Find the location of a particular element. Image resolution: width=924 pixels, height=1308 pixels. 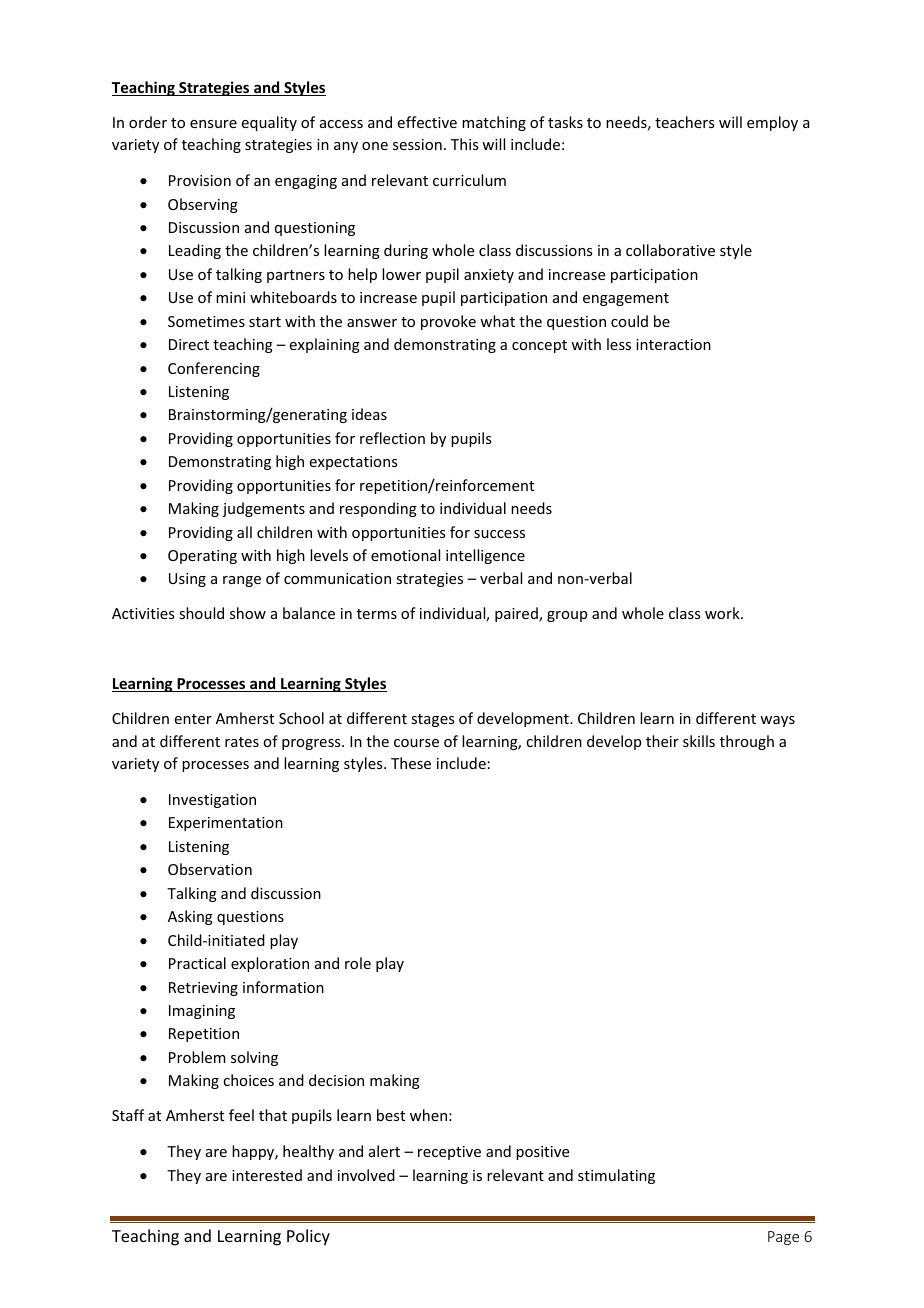

success is located at coordinates (499, 534).
